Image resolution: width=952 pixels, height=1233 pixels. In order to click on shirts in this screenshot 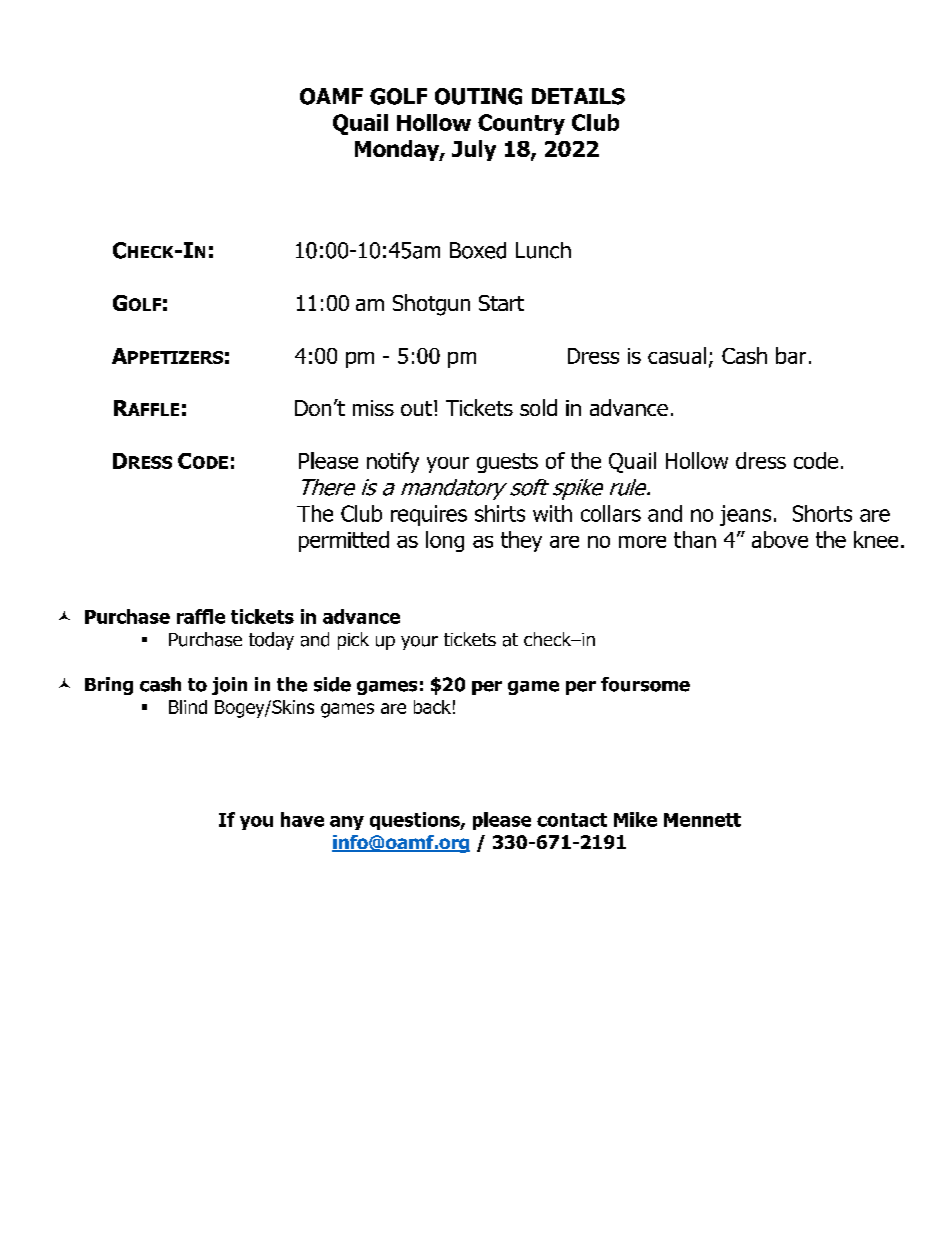, I will do `click(500, 513)`.
